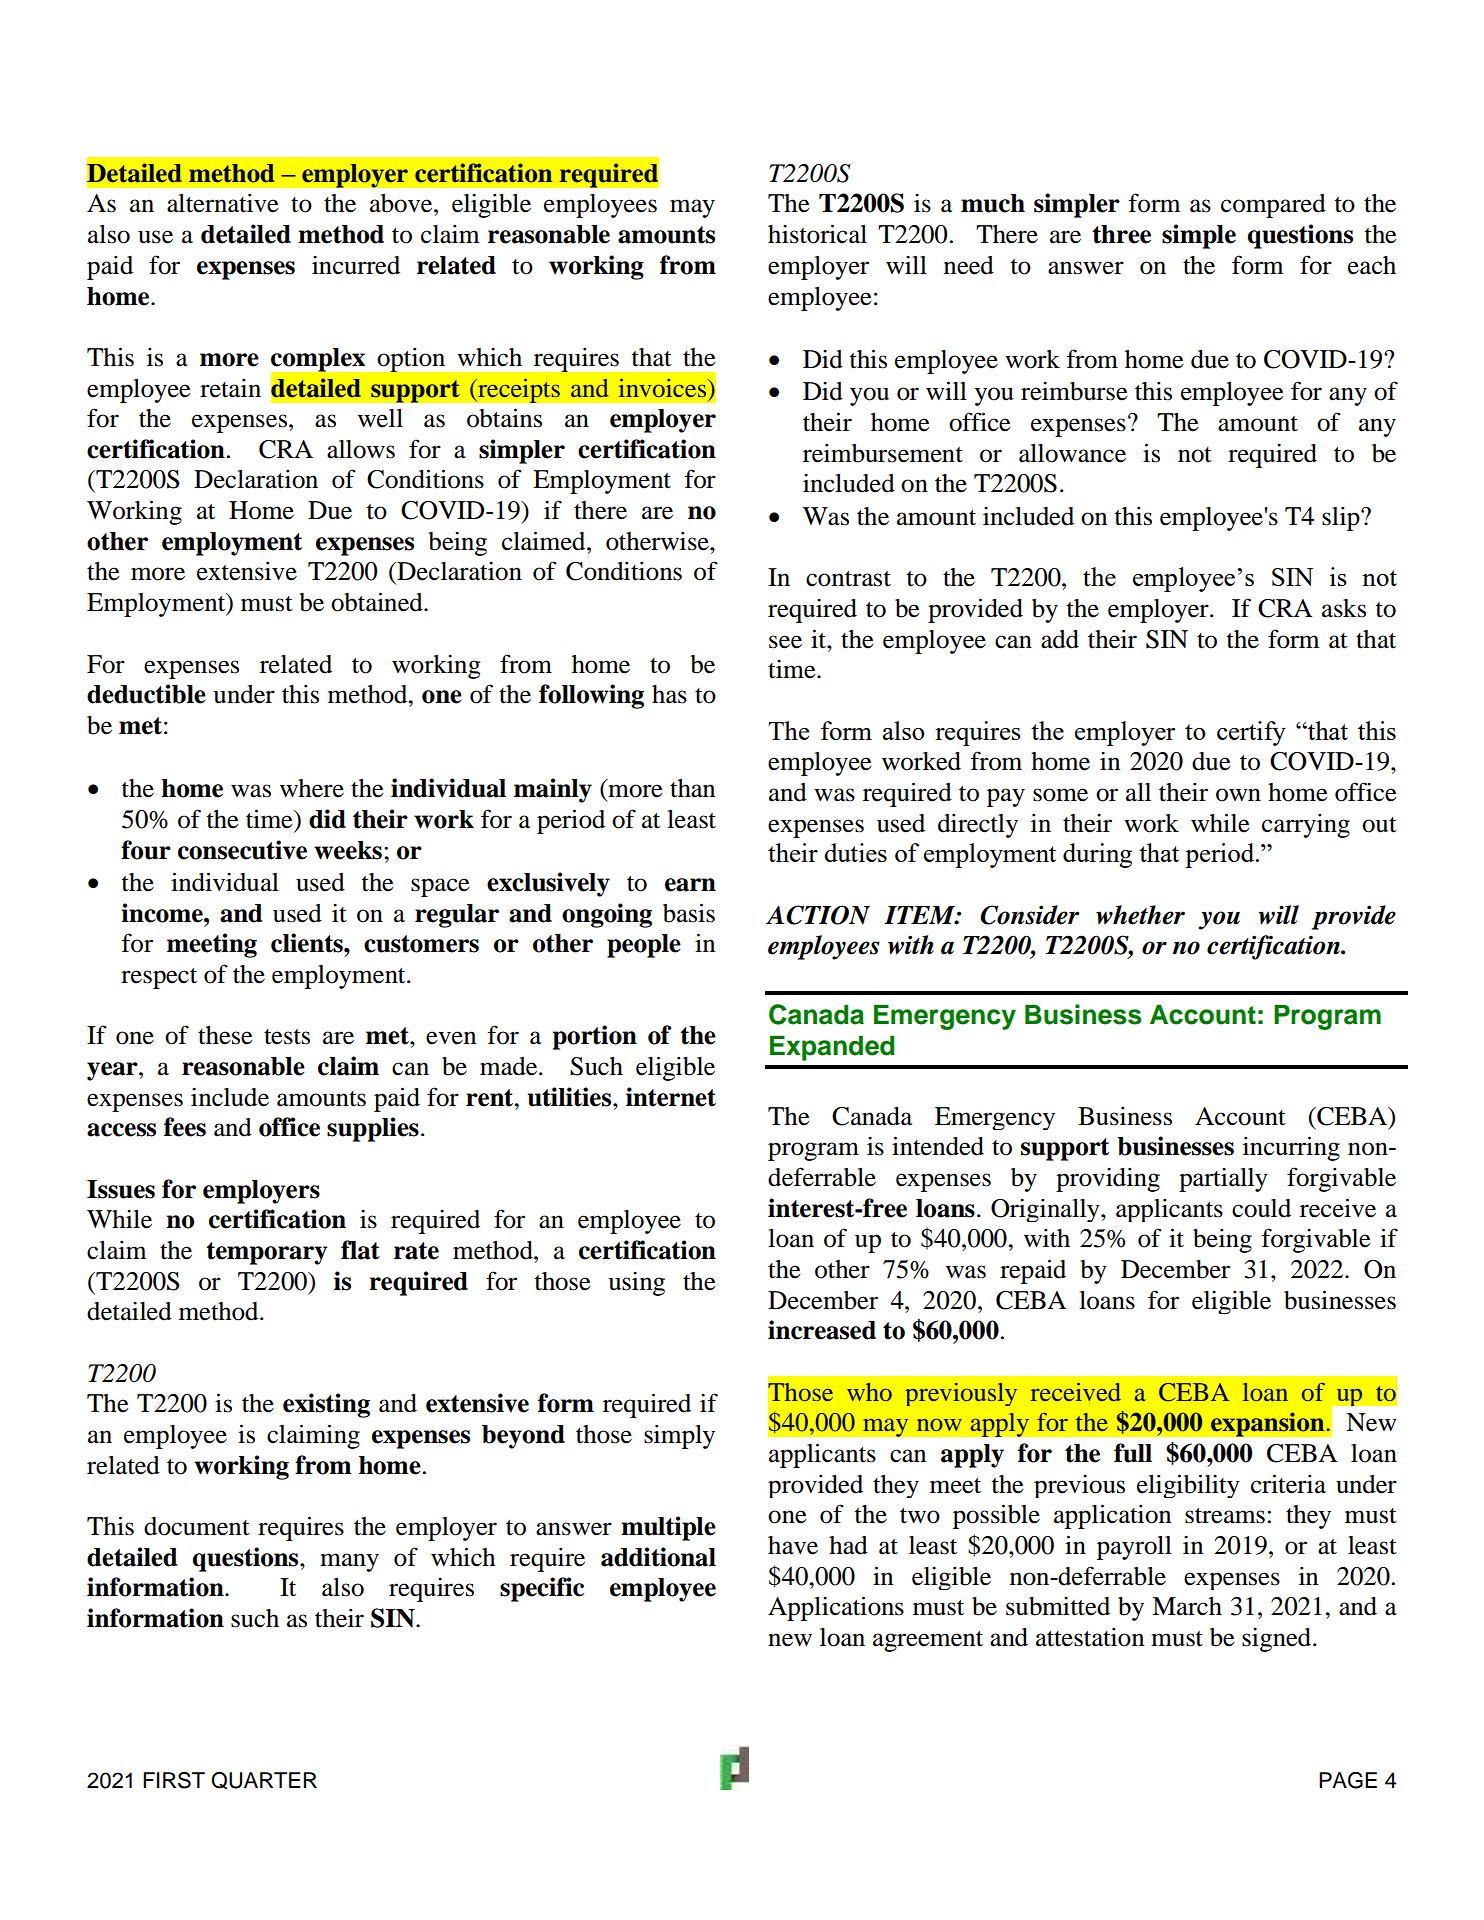 The image size is (1484, 1920). What do you see at coordinates (1269, 1424) in the page?
I see `expansion` at bounding box center [1269, 1424].
